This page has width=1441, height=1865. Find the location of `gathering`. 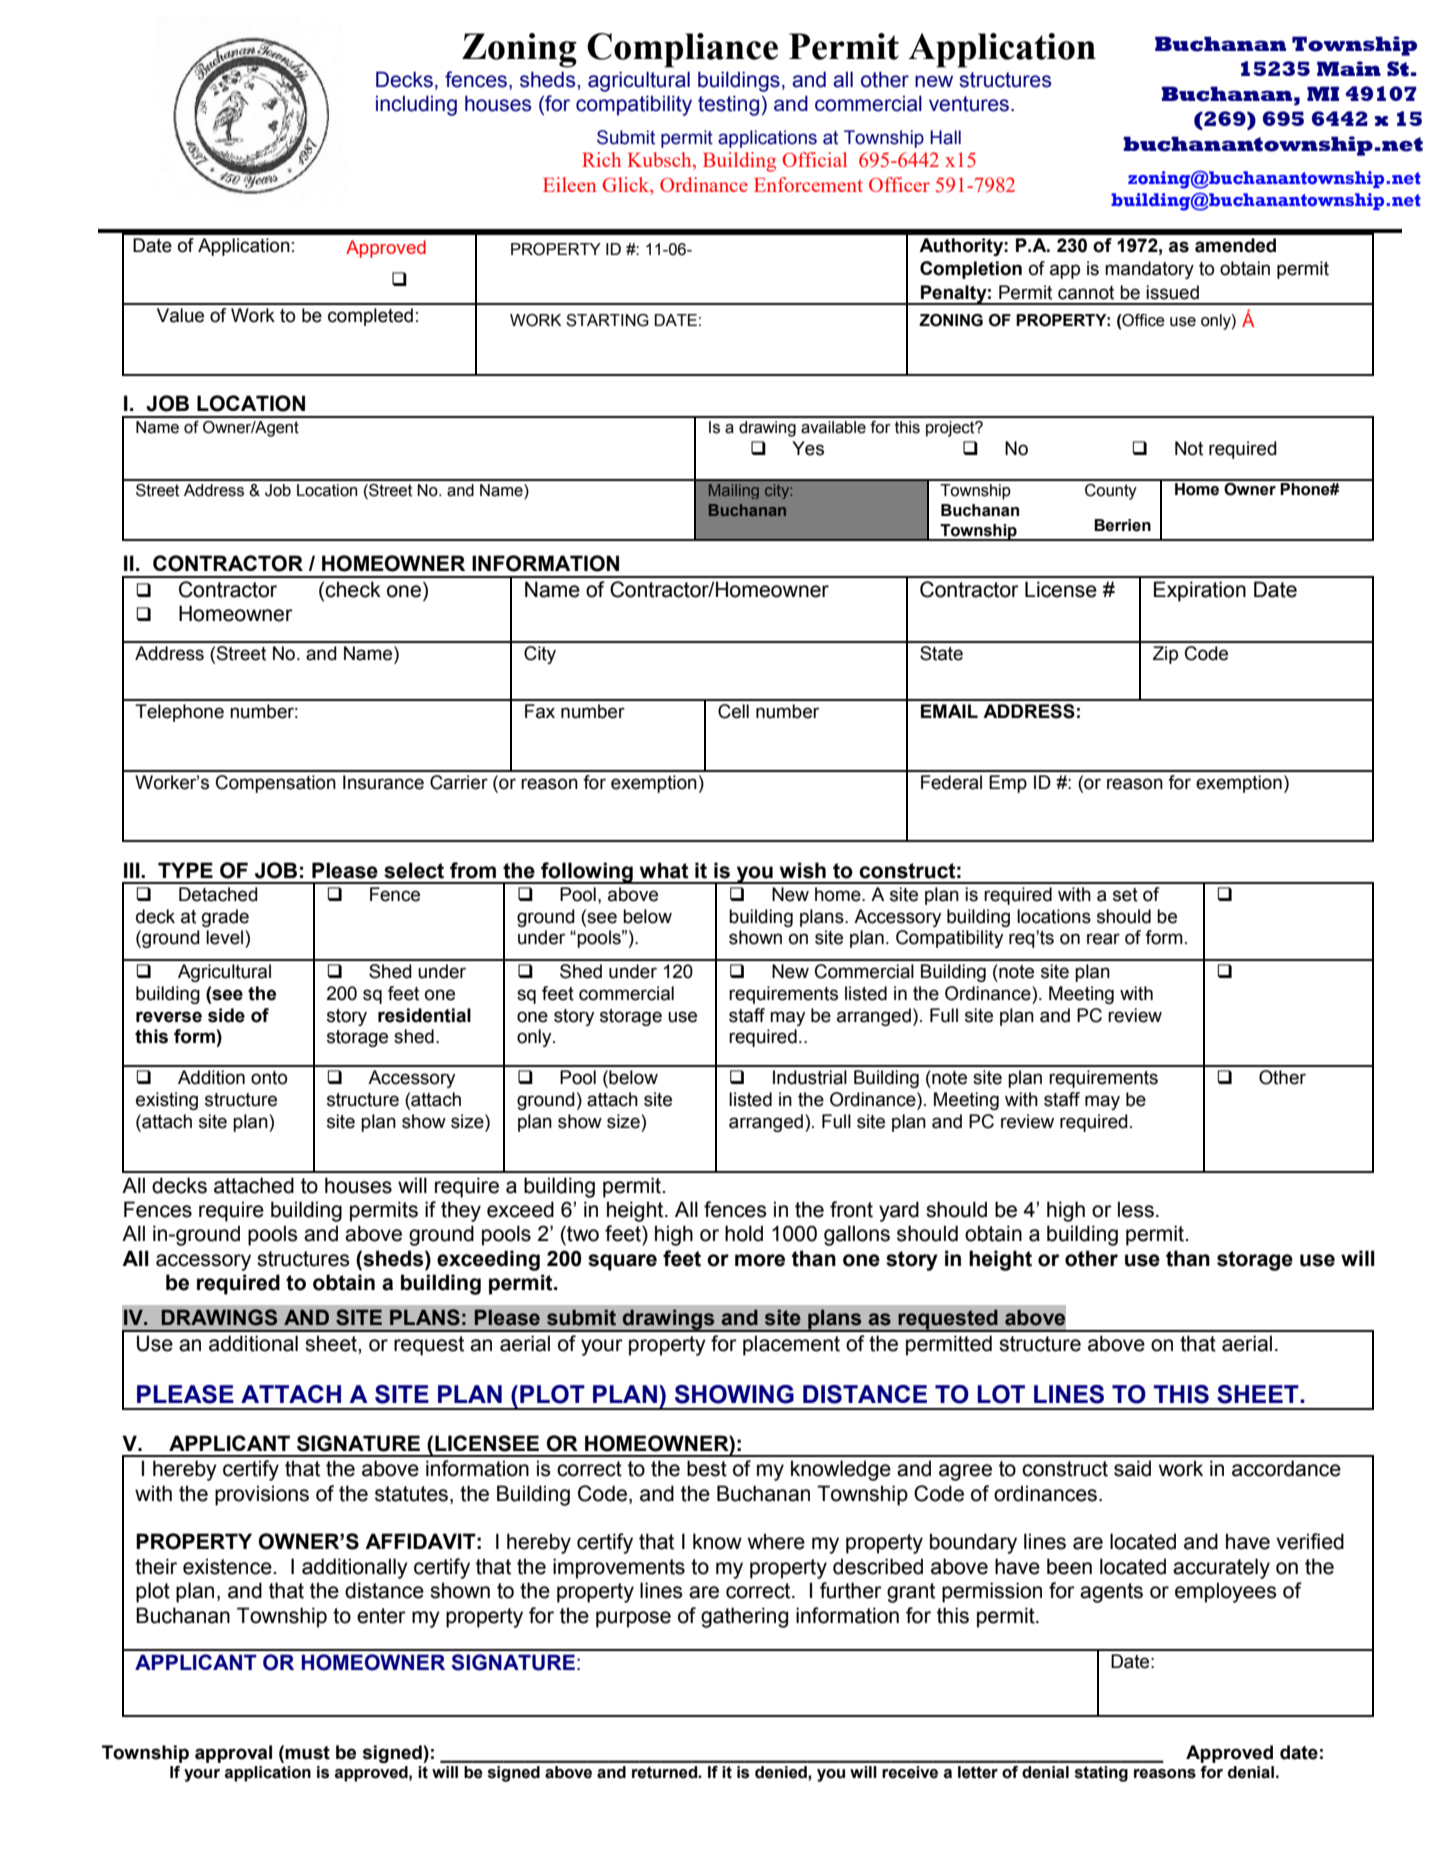

gathering is located at coordinates (744, 1617).
